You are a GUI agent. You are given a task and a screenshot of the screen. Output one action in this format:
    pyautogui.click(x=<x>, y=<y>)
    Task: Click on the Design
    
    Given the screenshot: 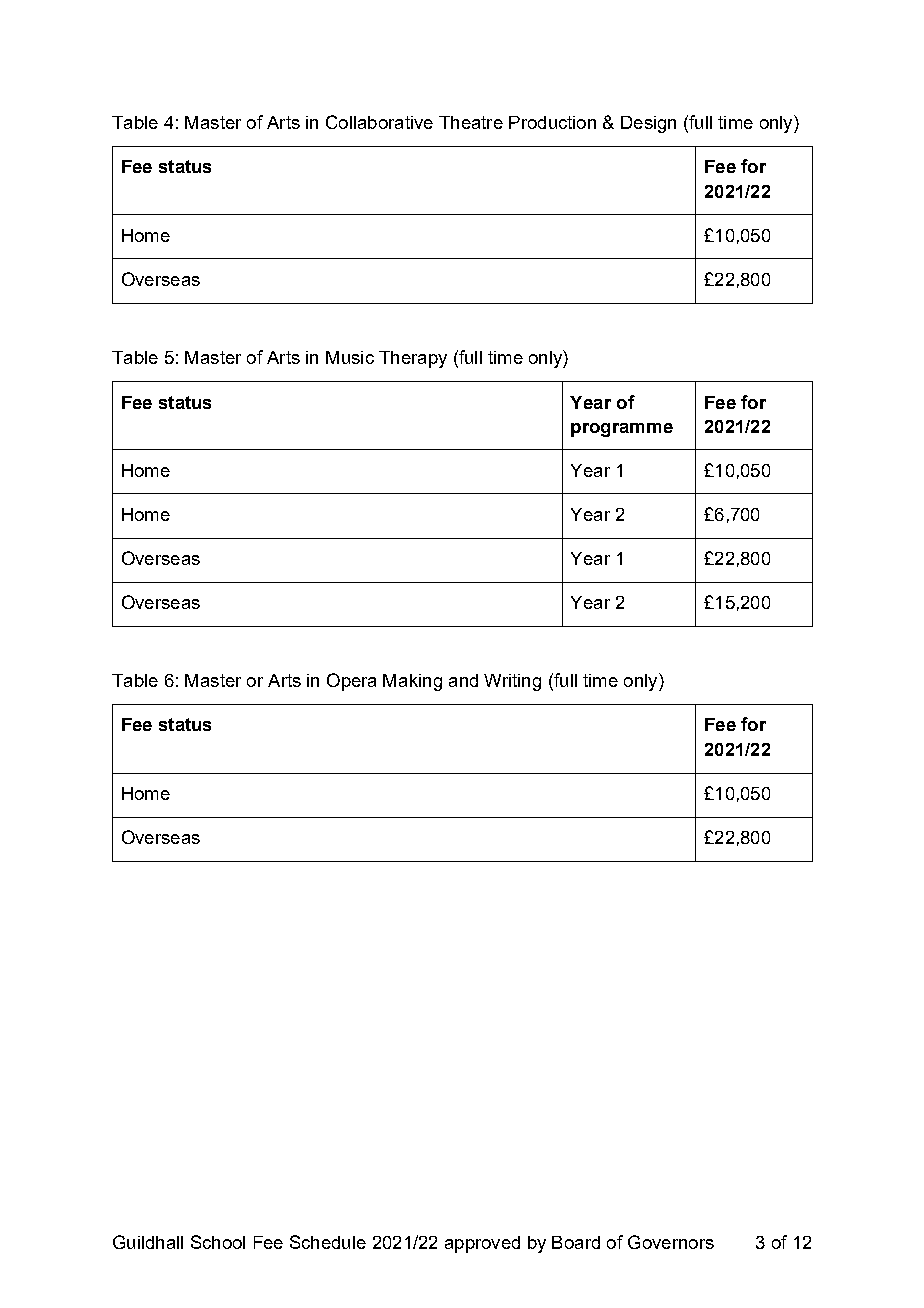 What is the action you would take?
    pyautogui.click(x=648, y=124)
